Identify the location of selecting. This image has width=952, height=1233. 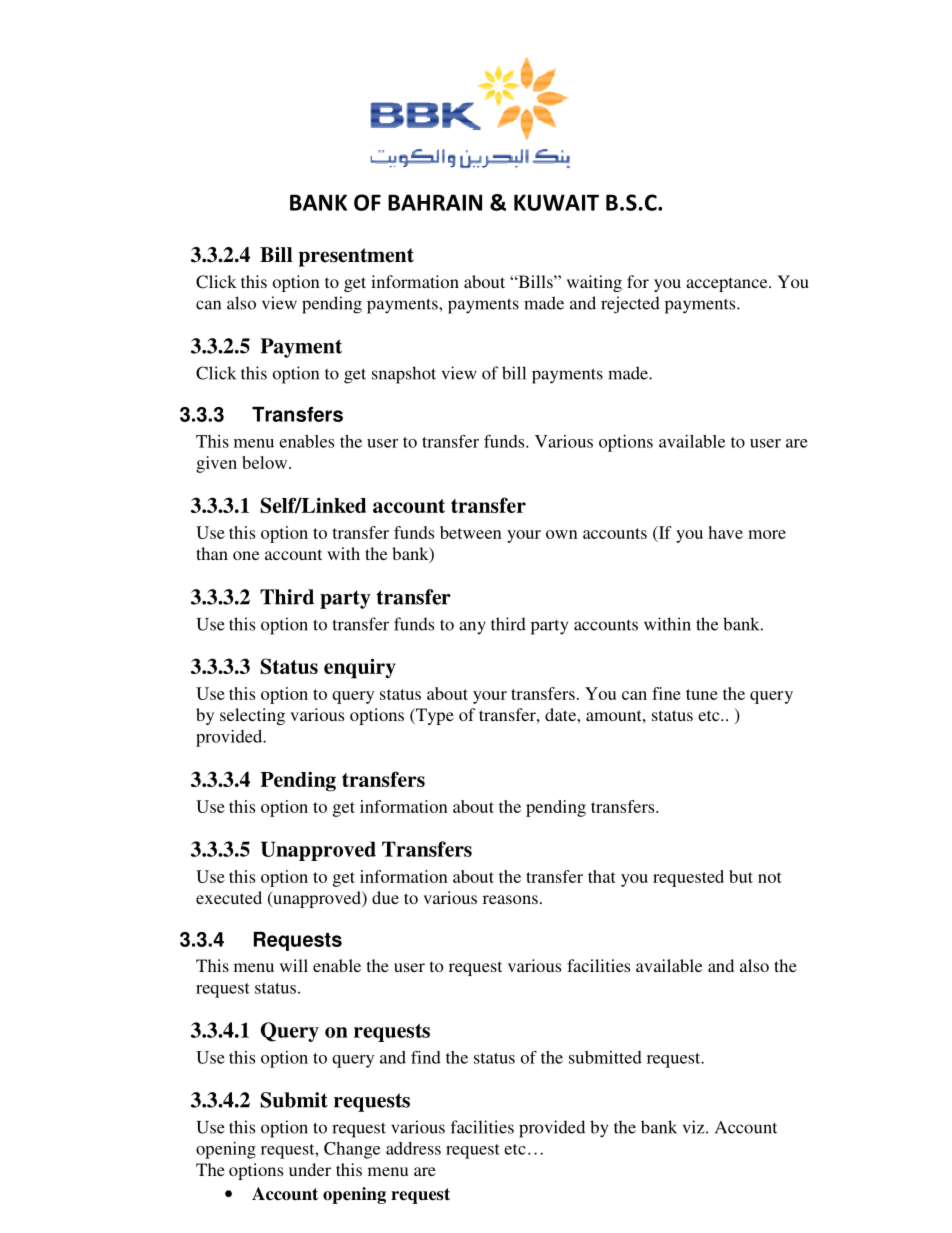
(252, 716).
